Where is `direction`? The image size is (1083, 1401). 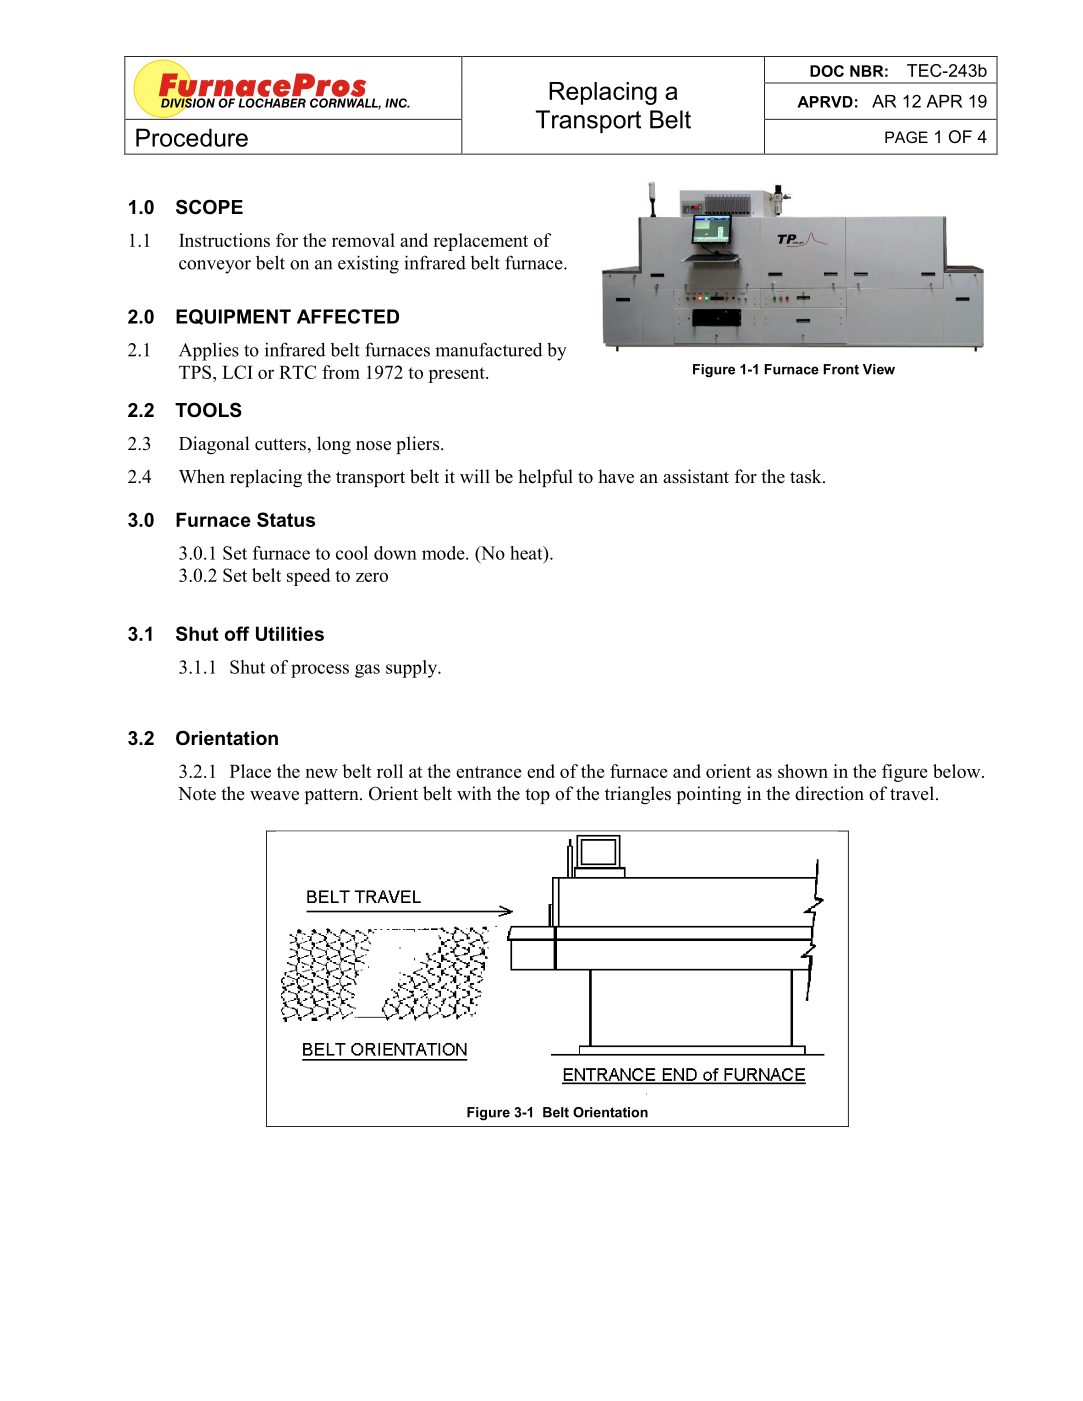 direction is located at coordinates (829, 793).
